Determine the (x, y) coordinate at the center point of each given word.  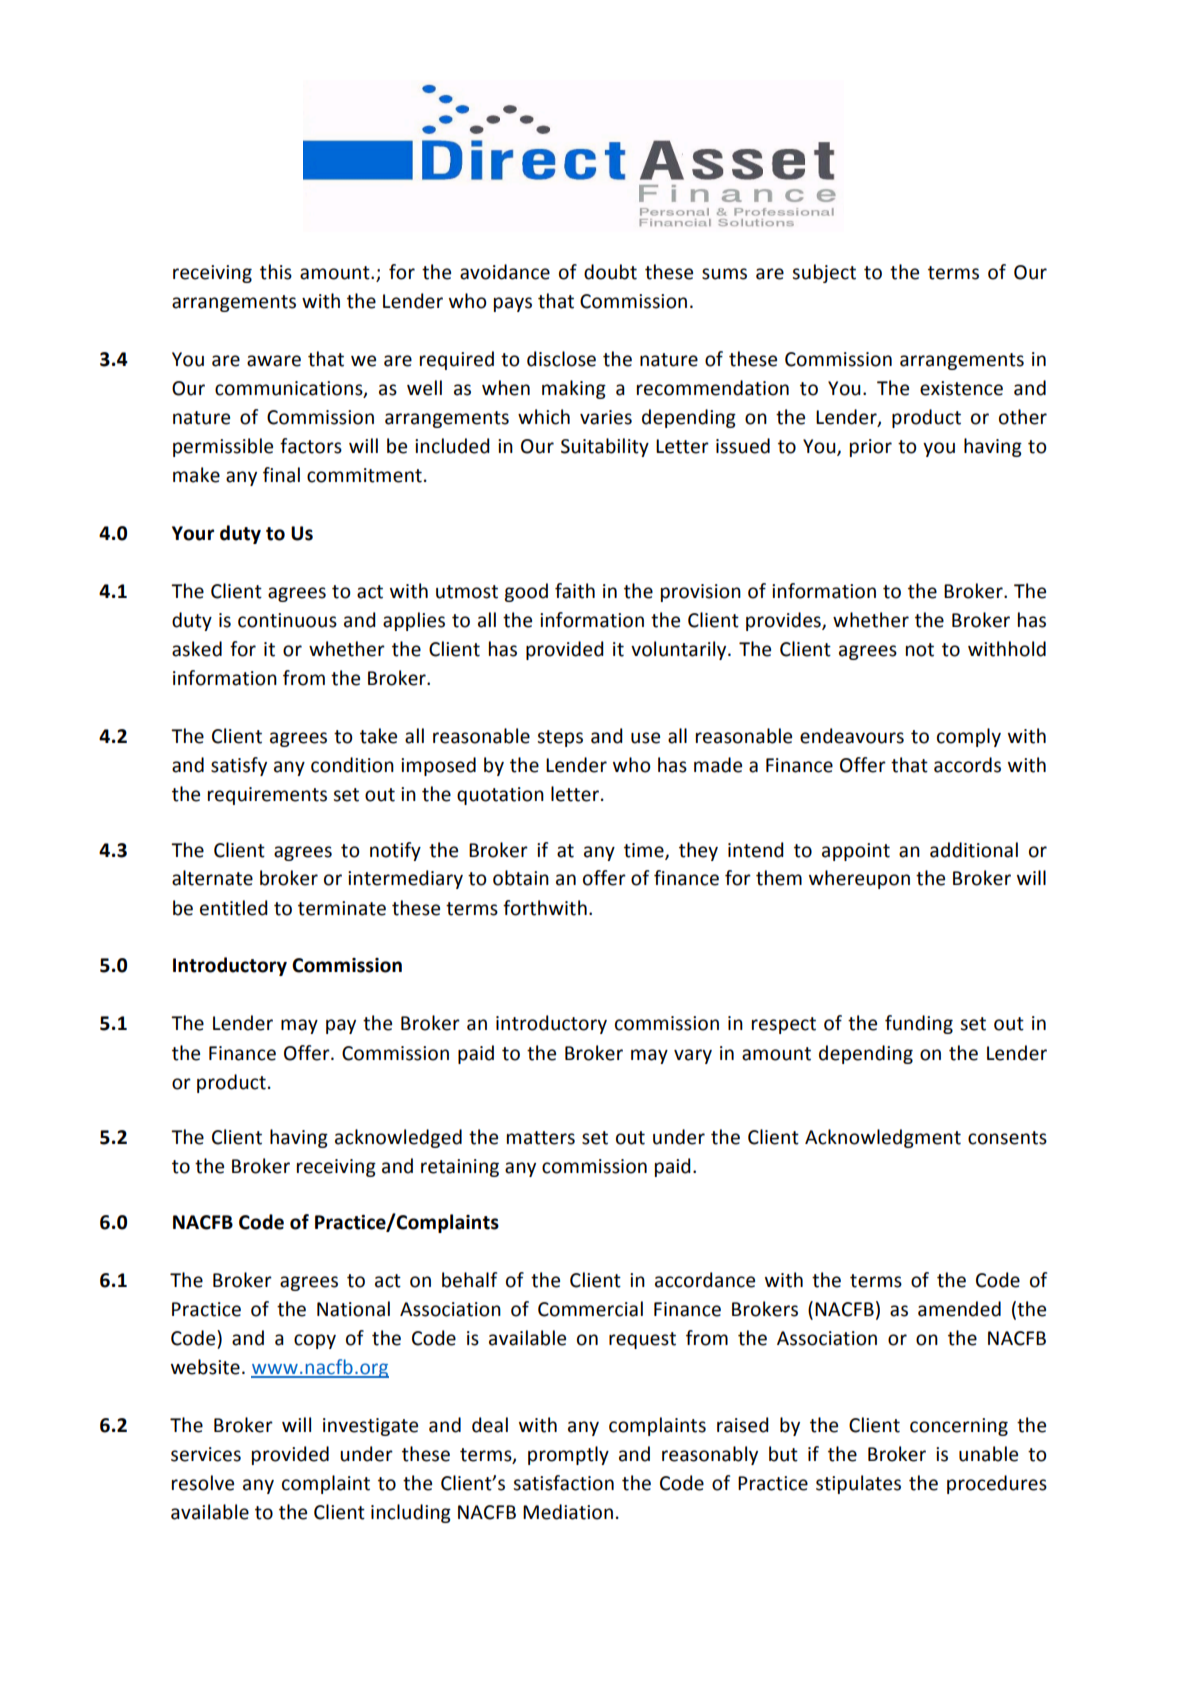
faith (575, 591)
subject (824, 273)
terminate (342, 908)
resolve (203, 1483)
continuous (287, 620)
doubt (610, 272)
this (276, 272)
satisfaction (563, 1483)
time (645, 851)
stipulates (858, 1484)
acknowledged (398, 1138)
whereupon (859, 879)
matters (541, 1138)
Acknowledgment (883, 1138)
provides (784, 621)
